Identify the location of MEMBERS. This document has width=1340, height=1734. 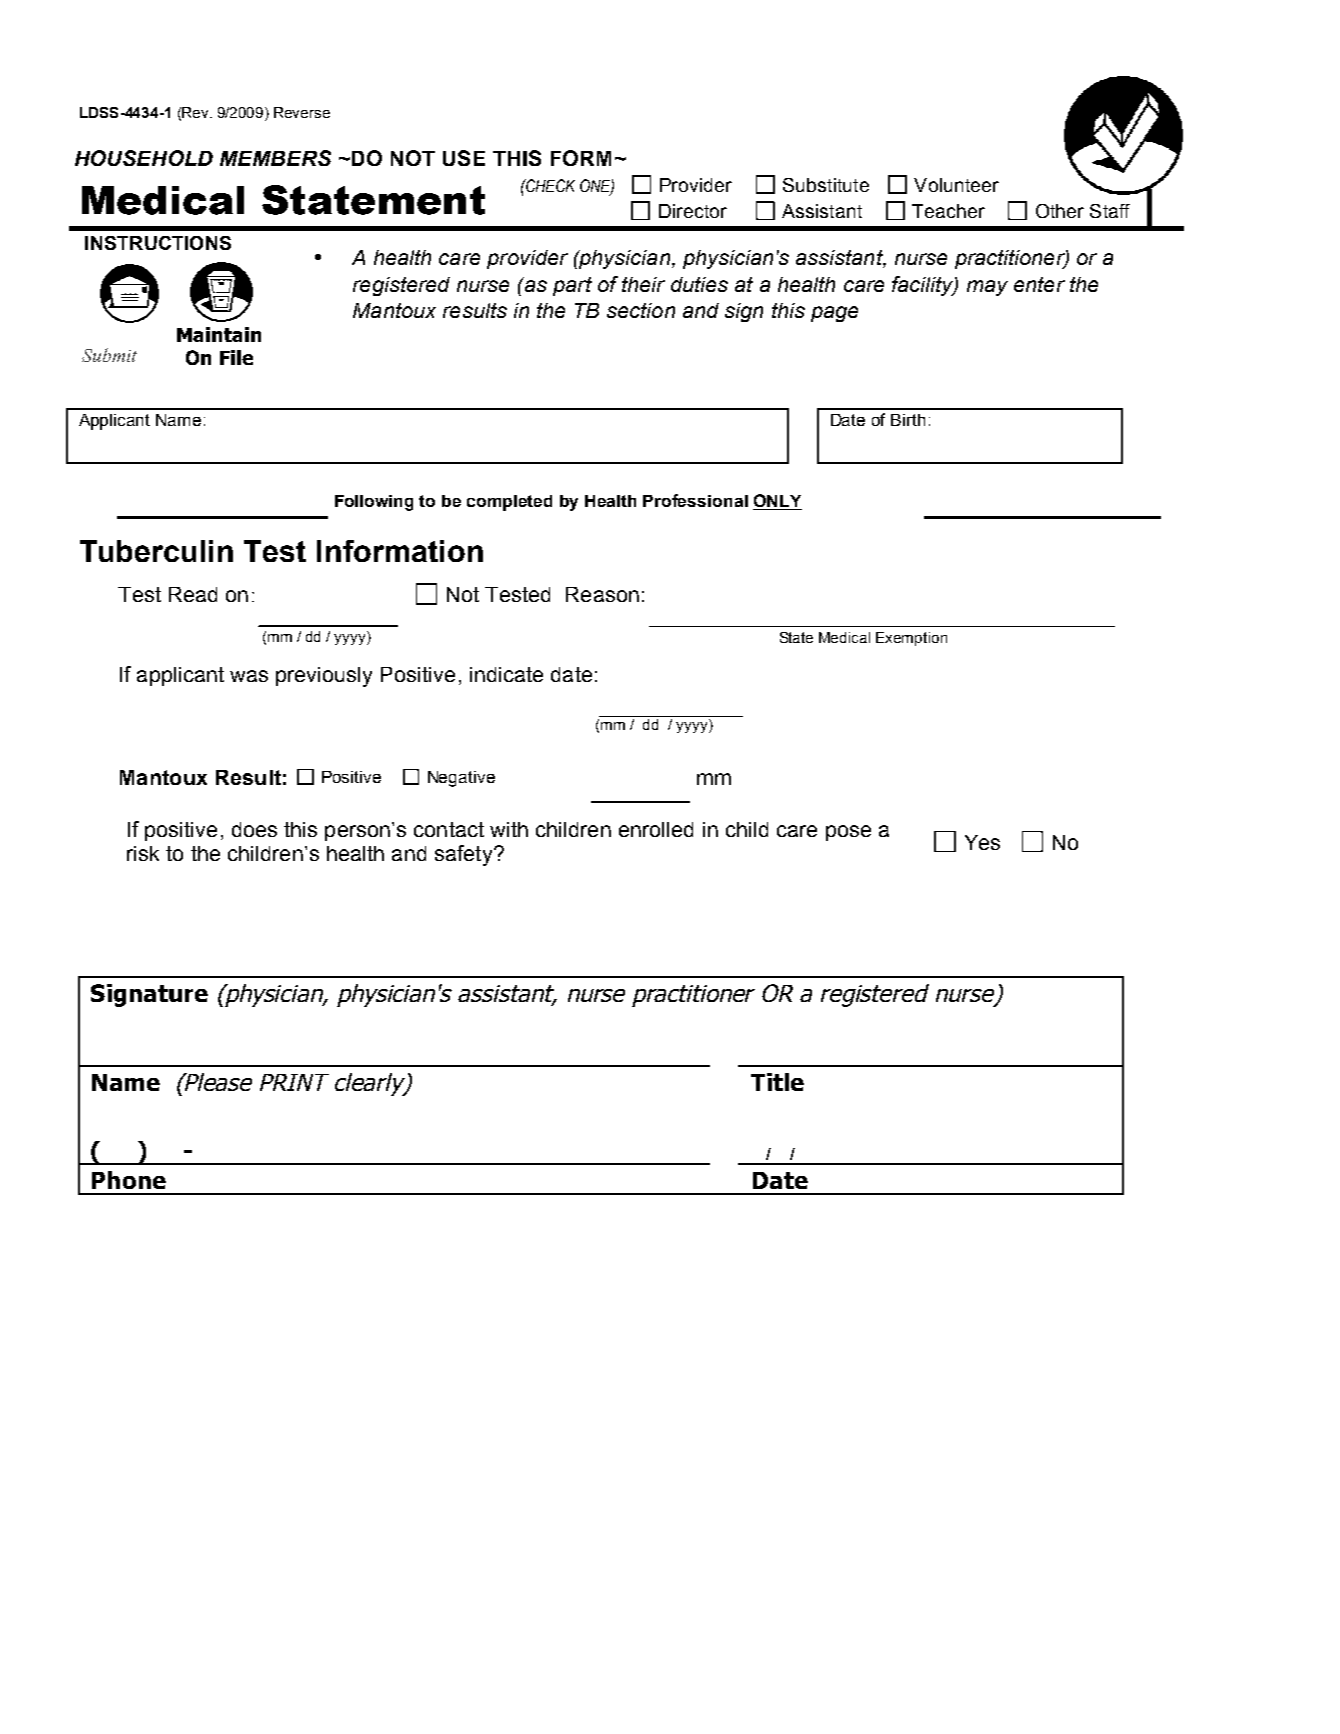
(275, 158).
